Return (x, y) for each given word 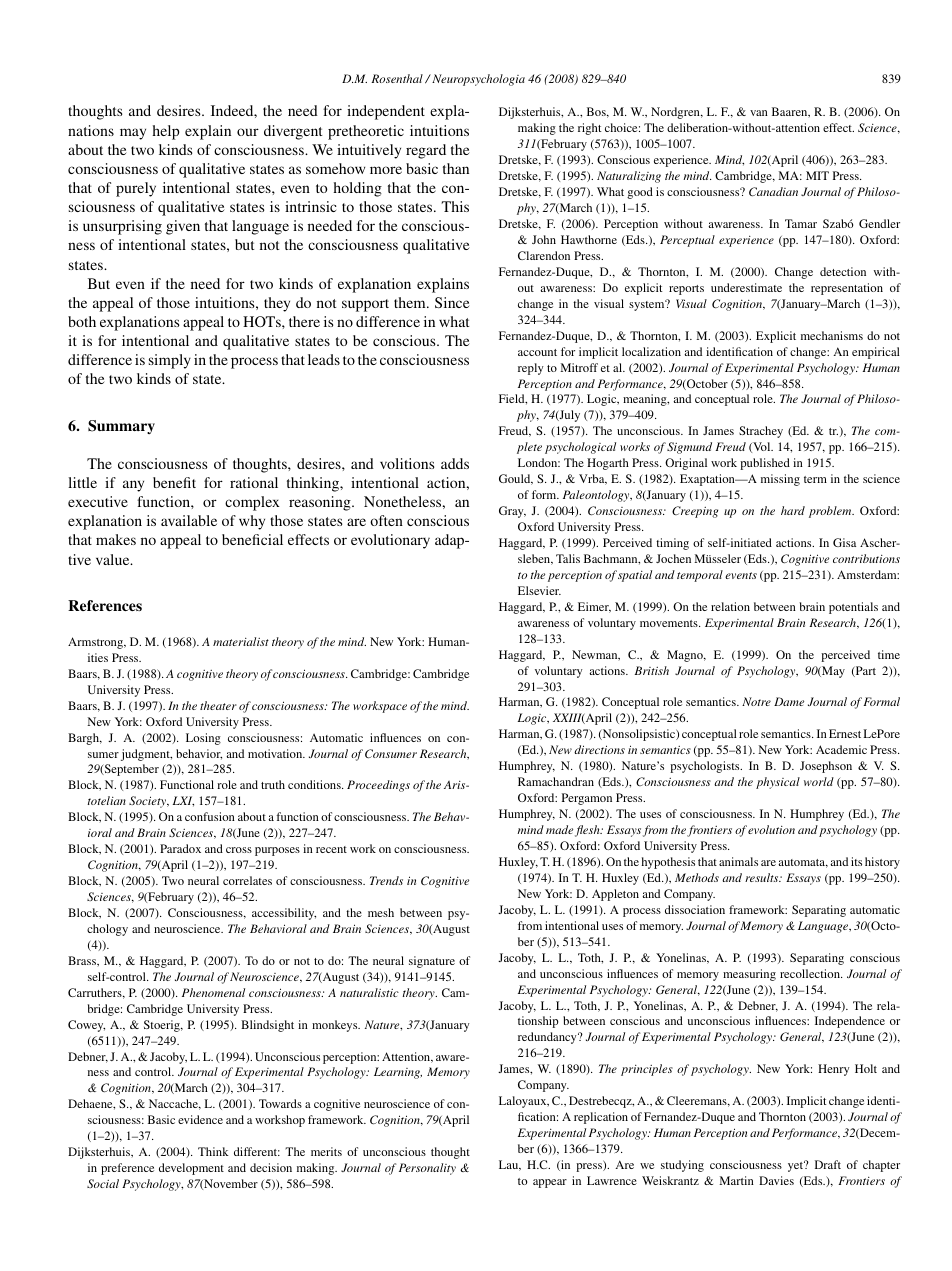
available (189, 520)
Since (452, 302)
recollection (811, 973)
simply (170, 361)
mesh (381, 912)
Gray (512, 512)
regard (426, 151)
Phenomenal (213, 992)
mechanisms (832, 335)
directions (599, 749)
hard (793, 510)
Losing (203, 739)
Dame (789, 701)
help (165, 132)
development (191, 1169)
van (759, 113)
